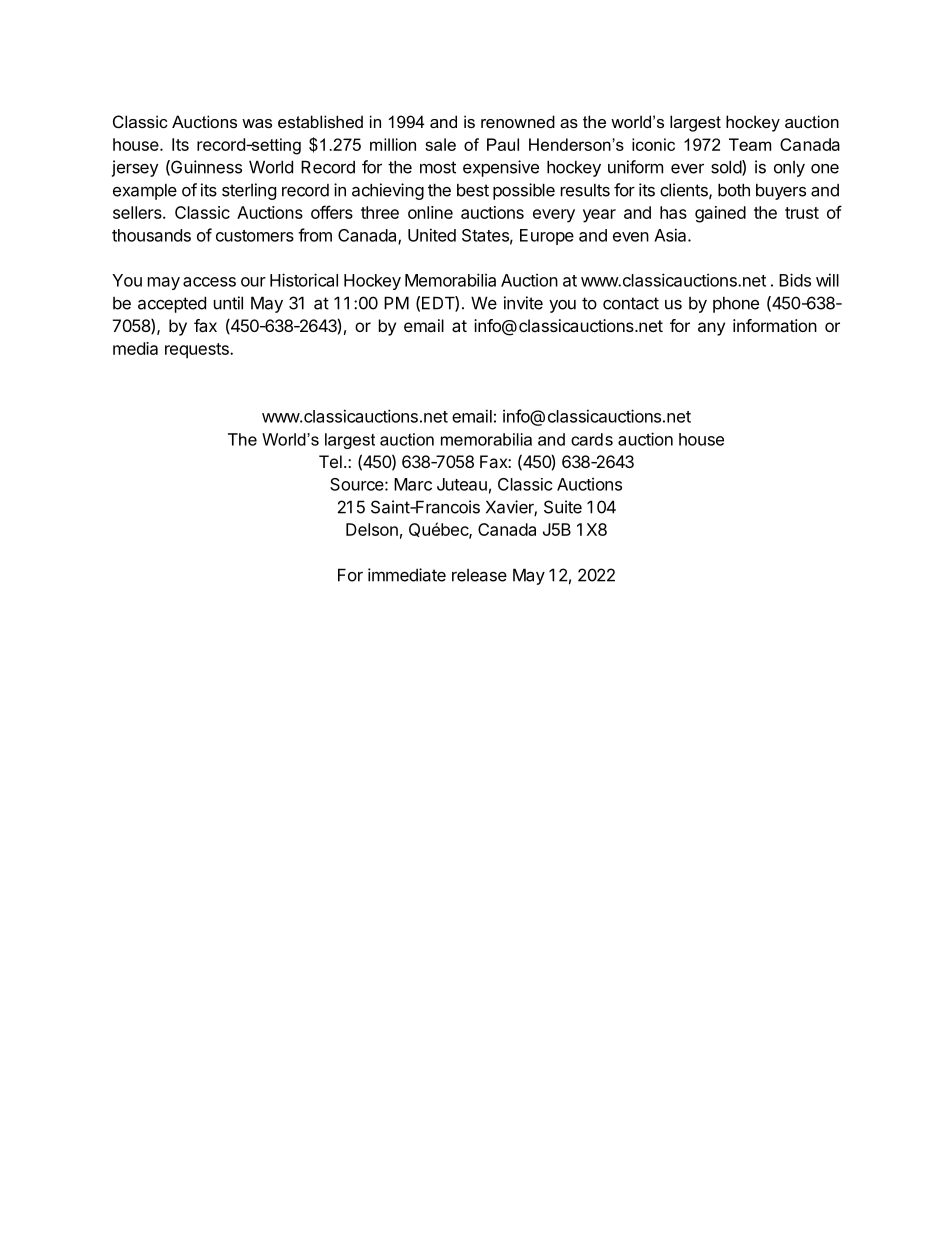 This page has height=1233, width=952. Describe the element at coordinates (228, 303) in the page. I see `until` at that location.
